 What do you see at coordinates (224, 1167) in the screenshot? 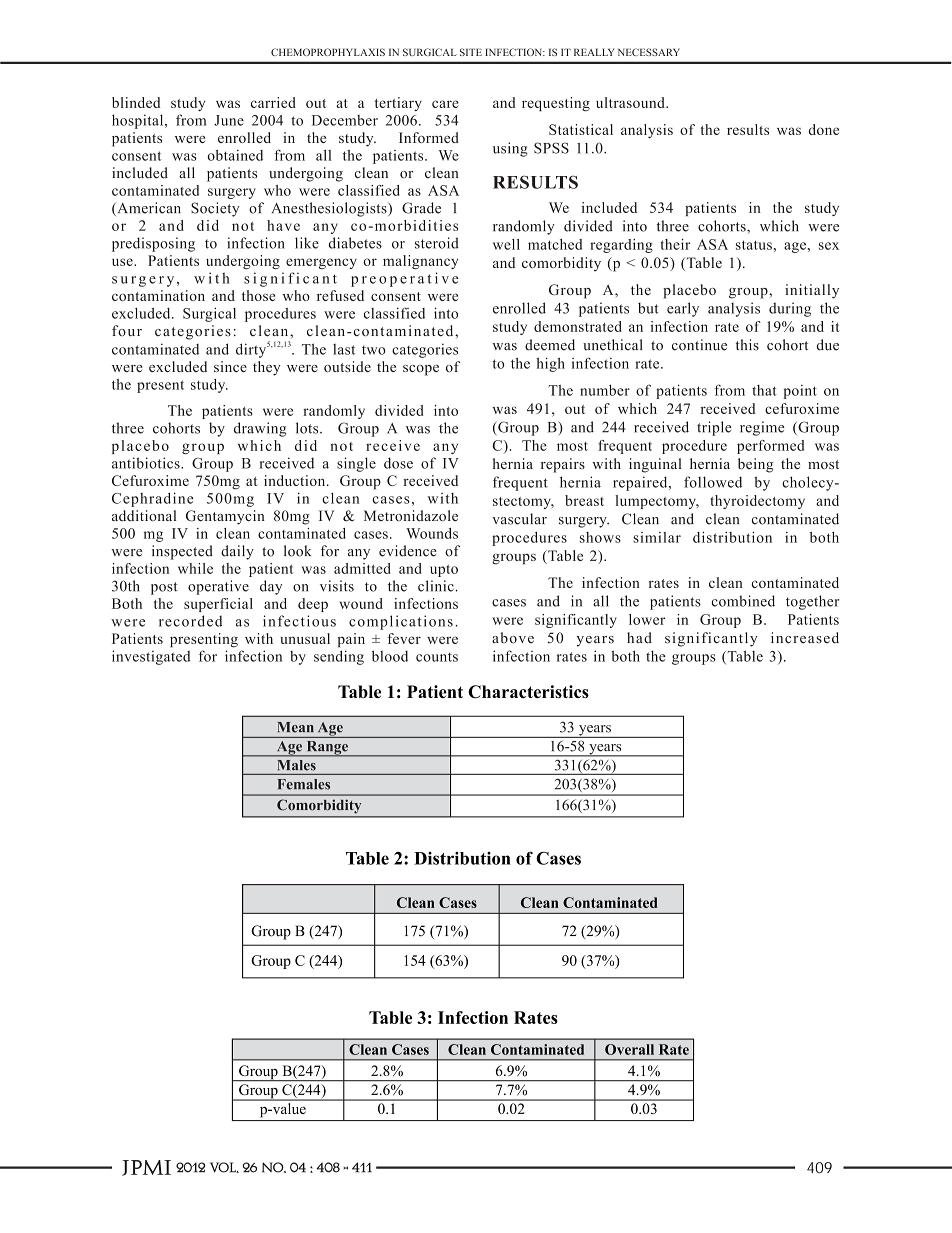
I see `Vol` at bounding box center [224, 1167].
